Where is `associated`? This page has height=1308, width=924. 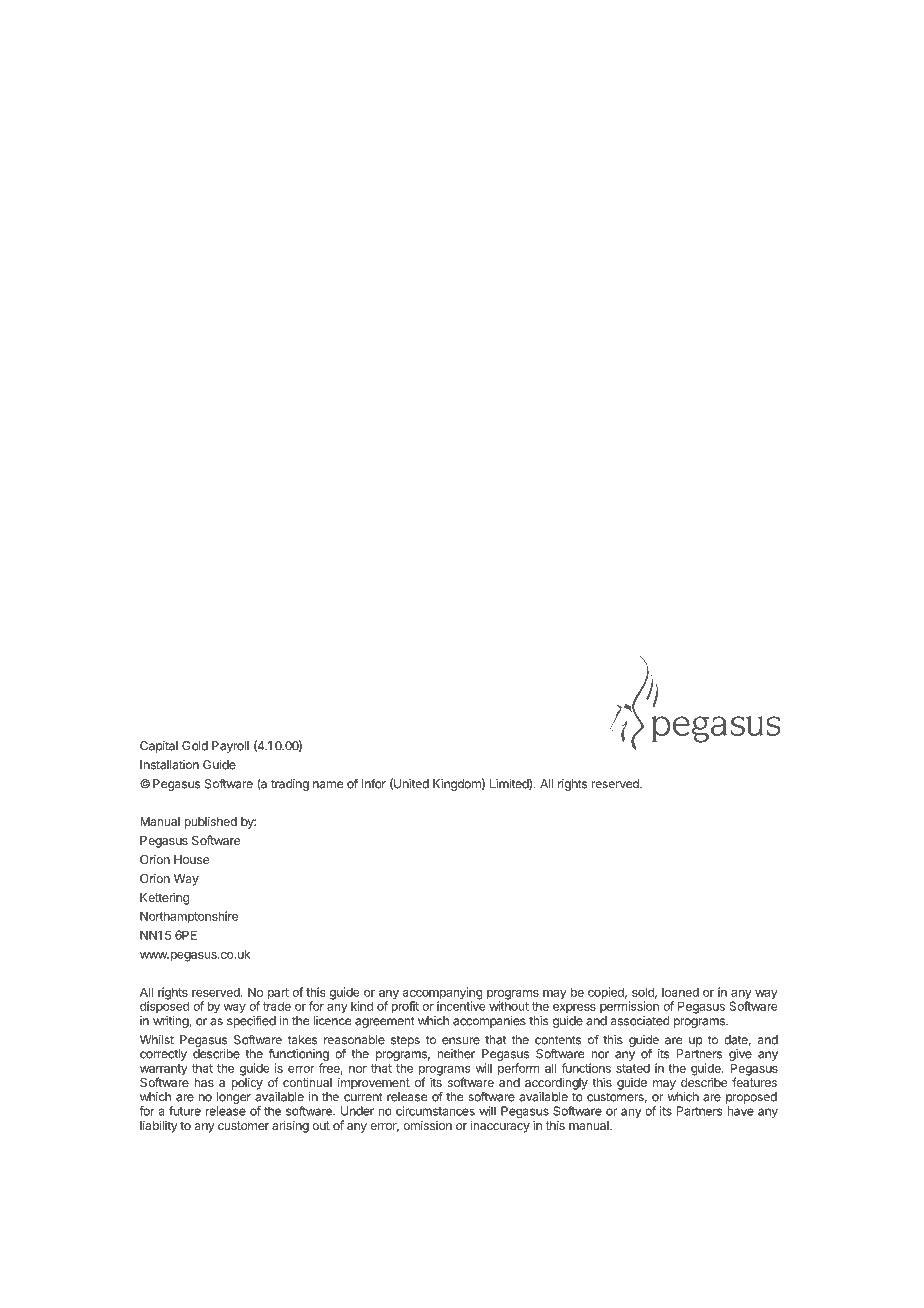
associated is located at coordinates (640, 1021).
